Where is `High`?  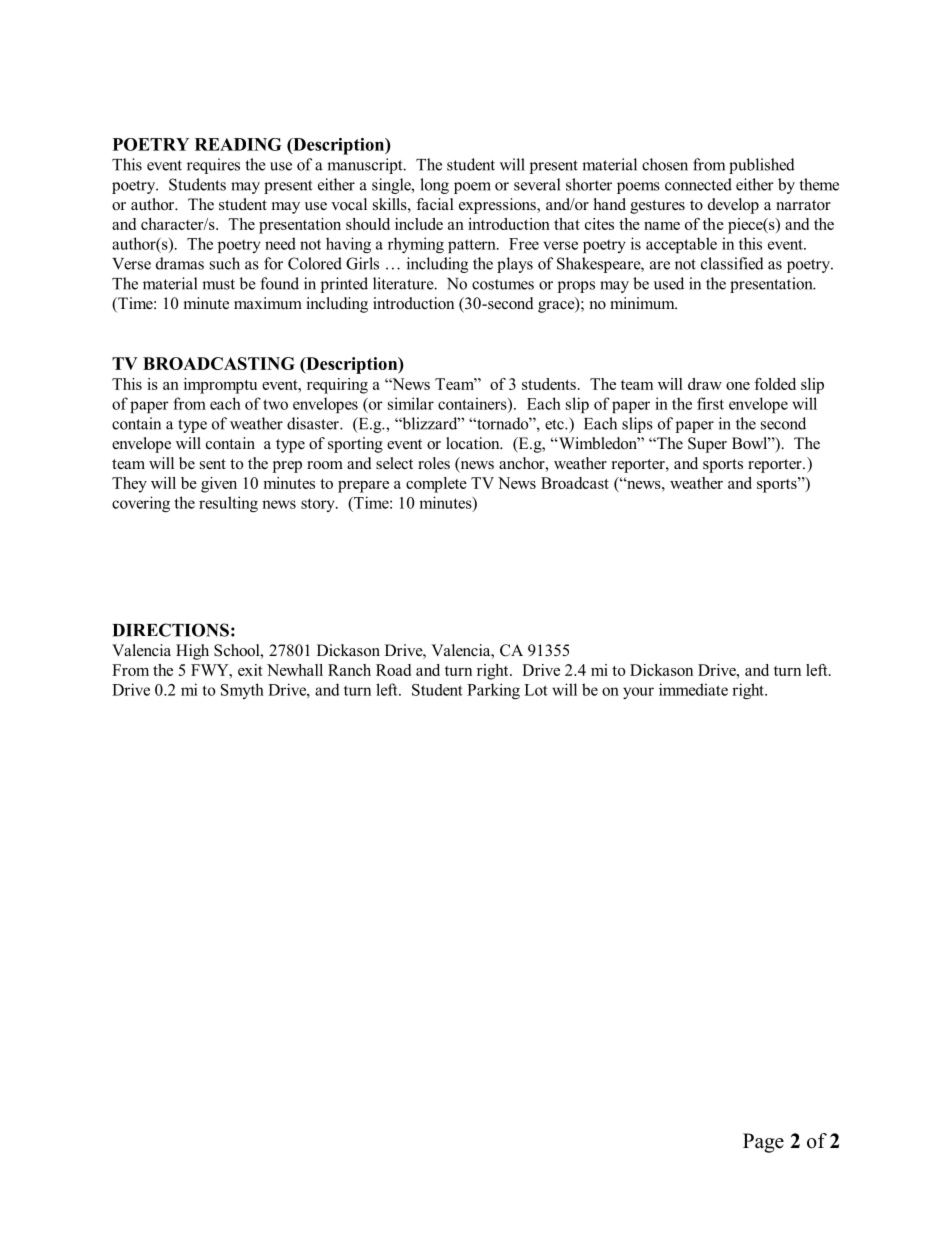 High is located at coordinates (192, 652).
